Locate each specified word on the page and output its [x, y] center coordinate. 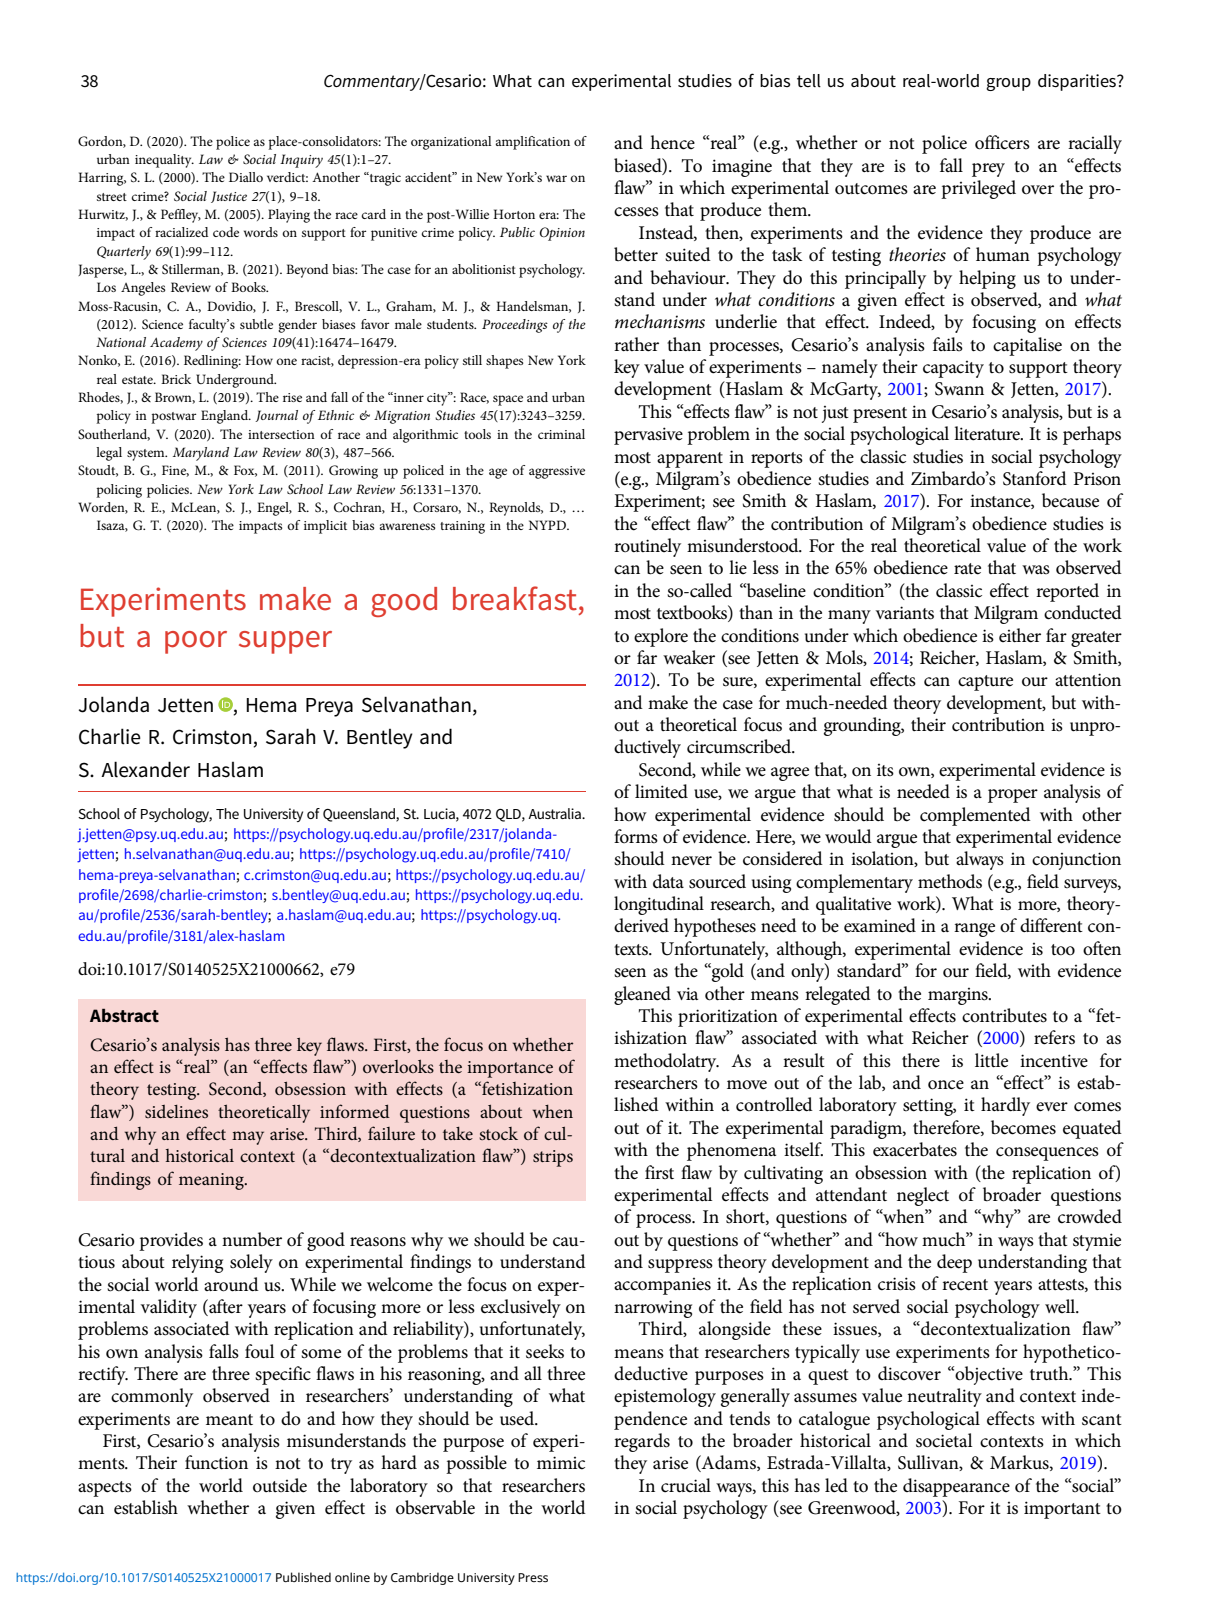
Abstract [124, 1015]
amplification [533, 143]
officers [1002, 142]
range [974, 930]
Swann [959, 389]
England [225, 417]
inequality [164, 161]
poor [196, 642]
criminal [561, 434]
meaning [212, 1181]
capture [985, 683]
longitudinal [659, 905]
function [216, 1462]
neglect [923, 1196]
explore [661, 637]
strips [553, 1158]
